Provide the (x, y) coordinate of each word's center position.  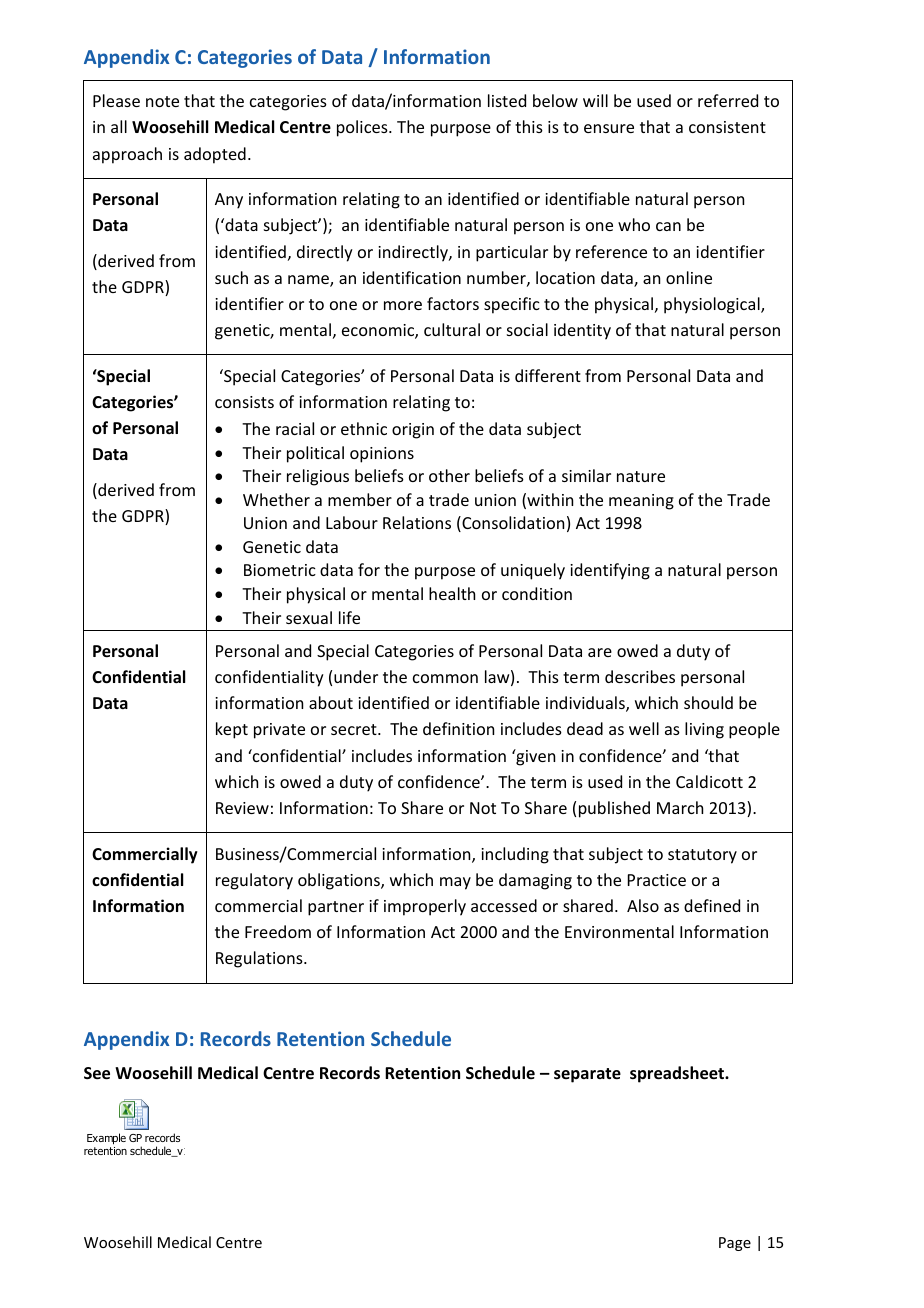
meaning (641, 502)
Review (242, 808)
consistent (727, 127)
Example (106, 1139)
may (455, 883)
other (449, 475)
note (162, 101)
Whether (276, 499)
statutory (702, 856)
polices (363, 128)
